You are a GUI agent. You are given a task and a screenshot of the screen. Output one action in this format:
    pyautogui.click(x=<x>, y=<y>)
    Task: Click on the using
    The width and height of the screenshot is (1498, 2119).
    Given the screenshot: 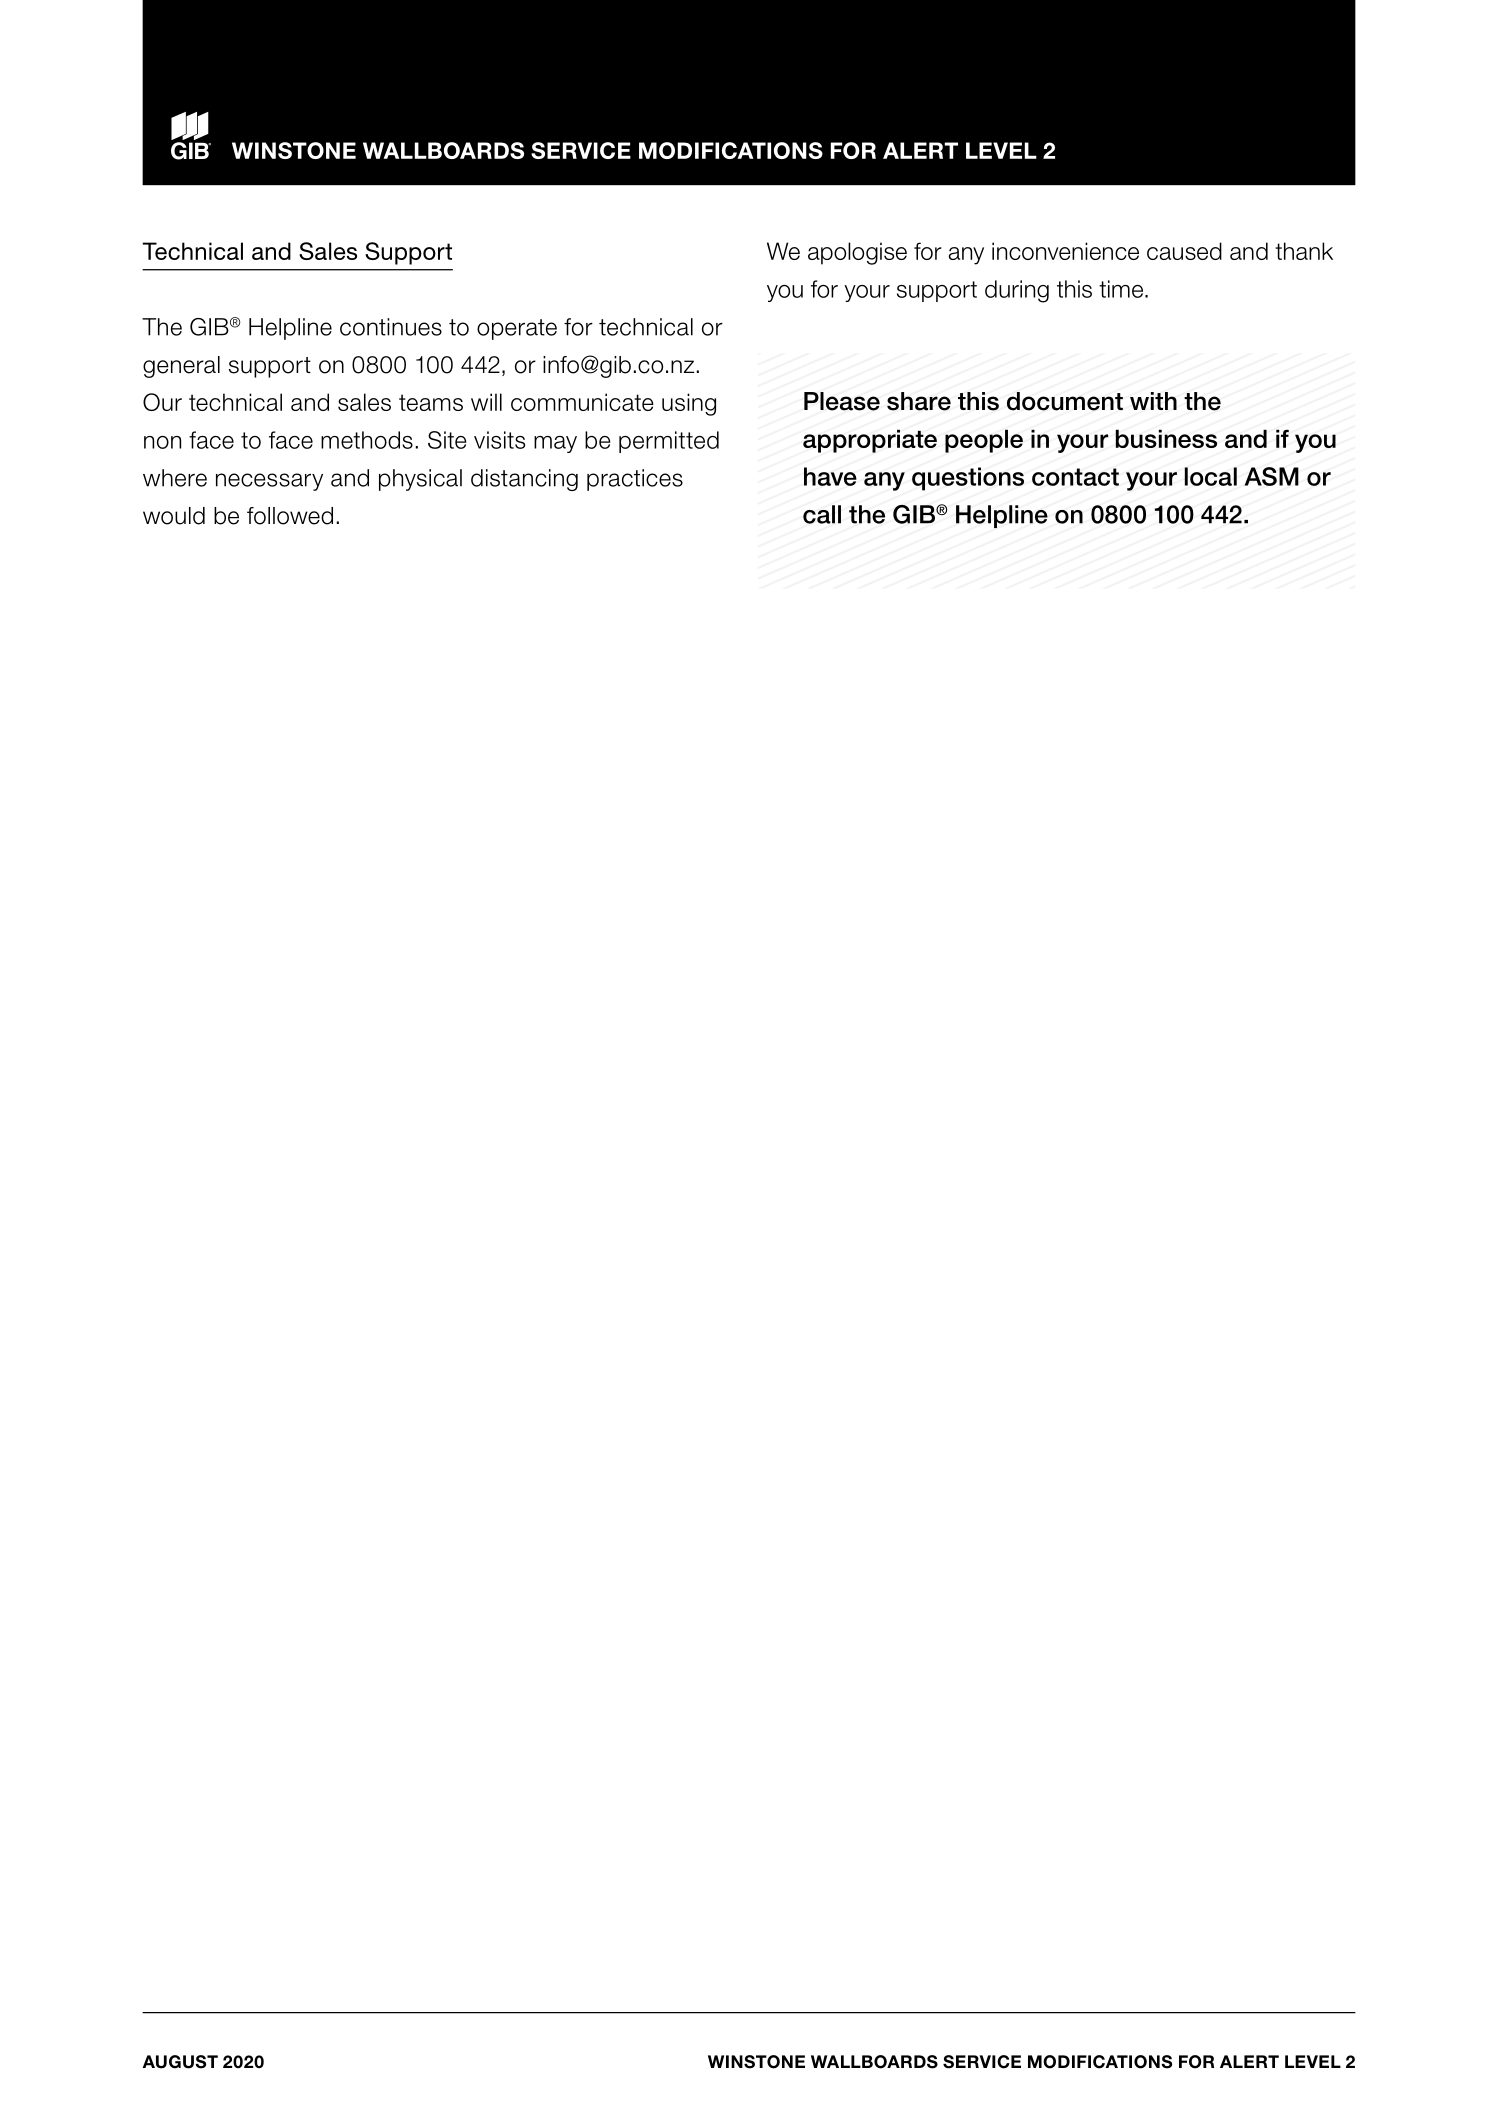 What is the action you would take?
    pyautogui.click(x=689, y=404)
